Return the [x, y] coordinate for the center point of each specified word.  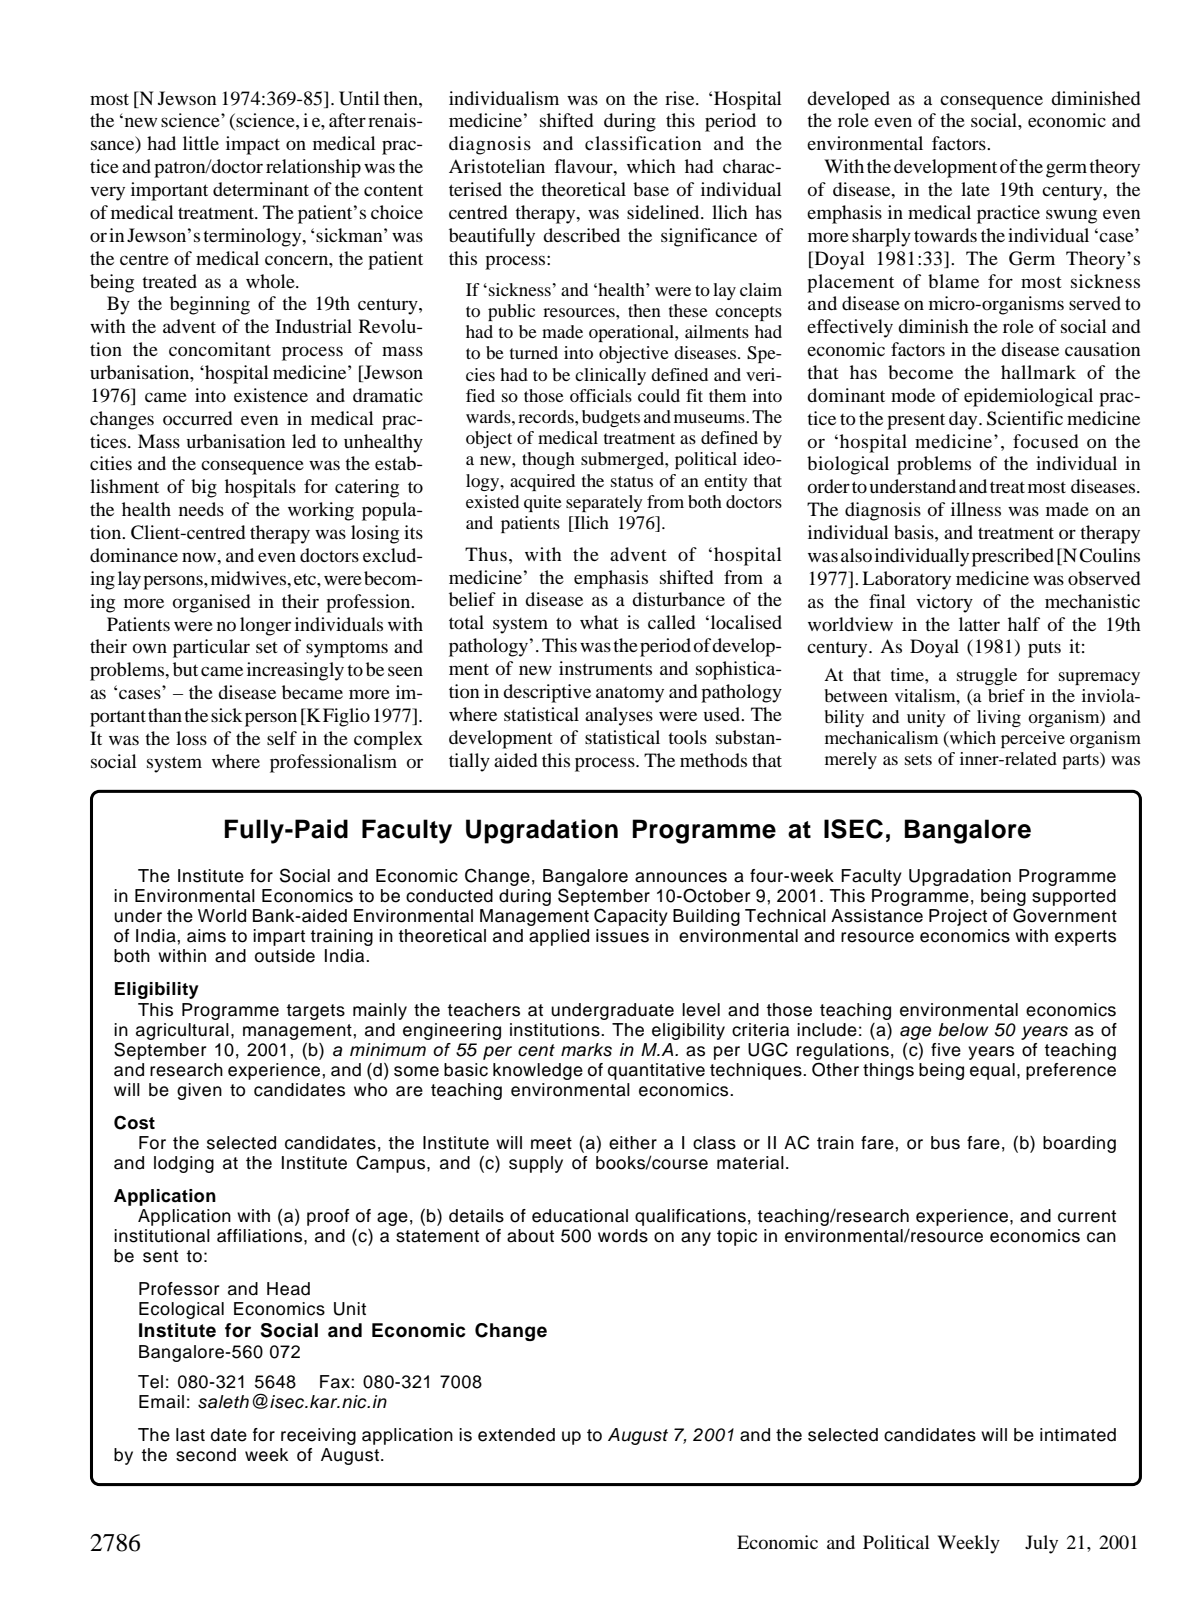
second [206, 1455]
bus [945, 1143]
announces [681, 877]
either [633, 1143]
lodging [184, 1164]
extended [516, 1435]
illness [976, 509]
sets [918, 759]
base [651, 189]
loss [191, 738]
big [204, 488]
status [632, 481]
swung [1071, 216]
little [201, 143]
